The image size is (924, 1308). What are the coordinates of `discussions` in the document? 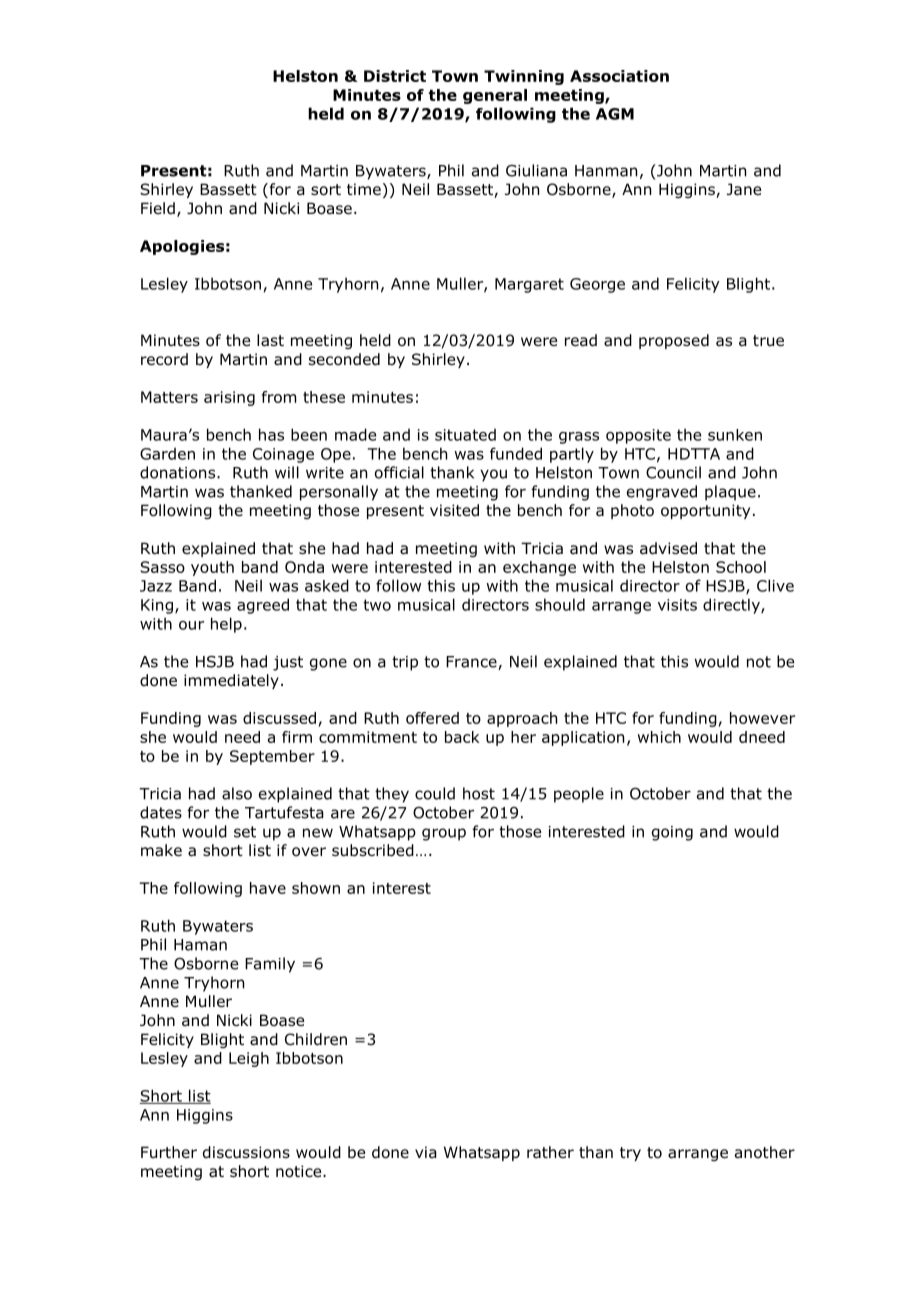 It's located at (246, 1152).
